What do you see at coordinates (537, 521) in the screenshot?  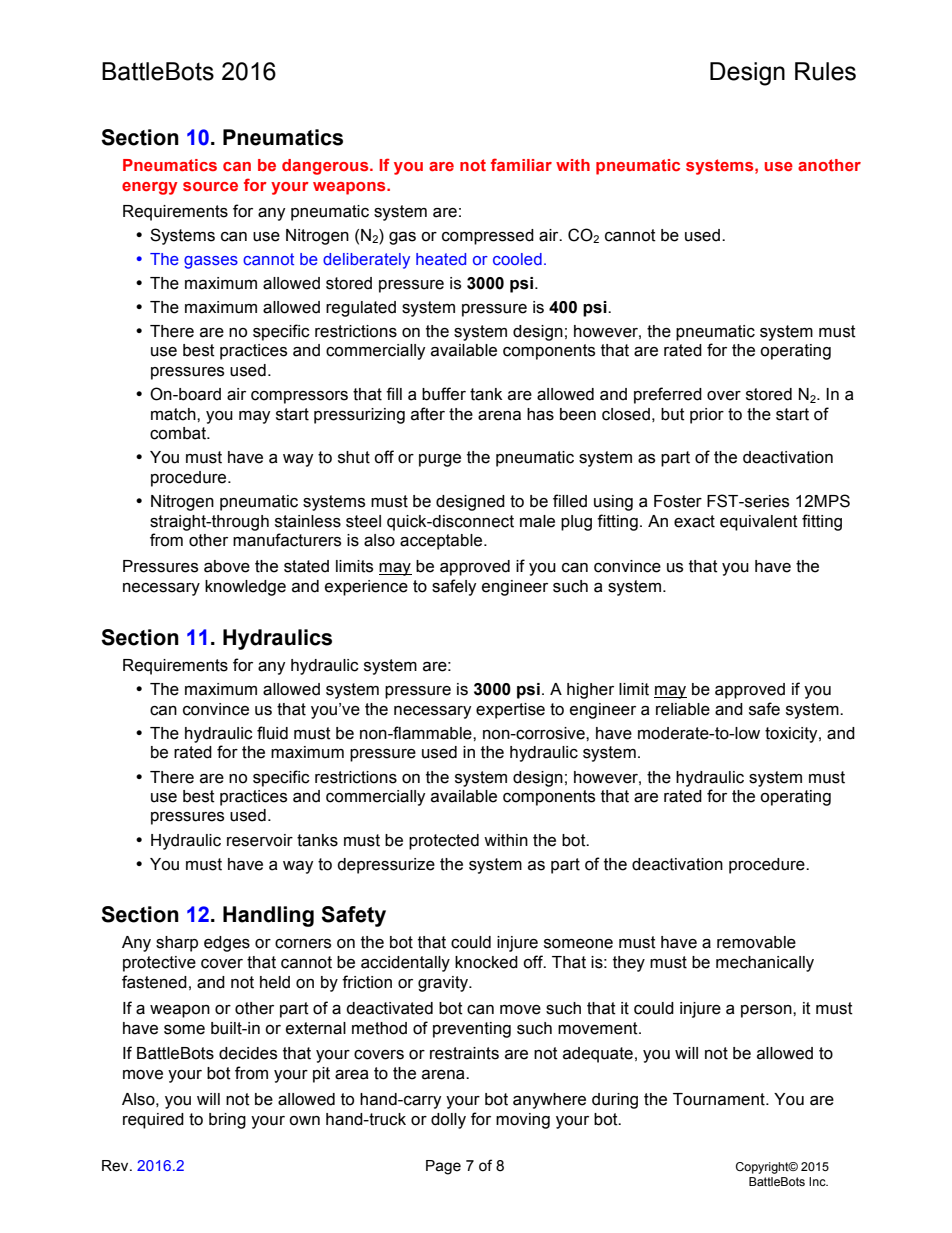 I see `male` at bounding box center [537, 521].
